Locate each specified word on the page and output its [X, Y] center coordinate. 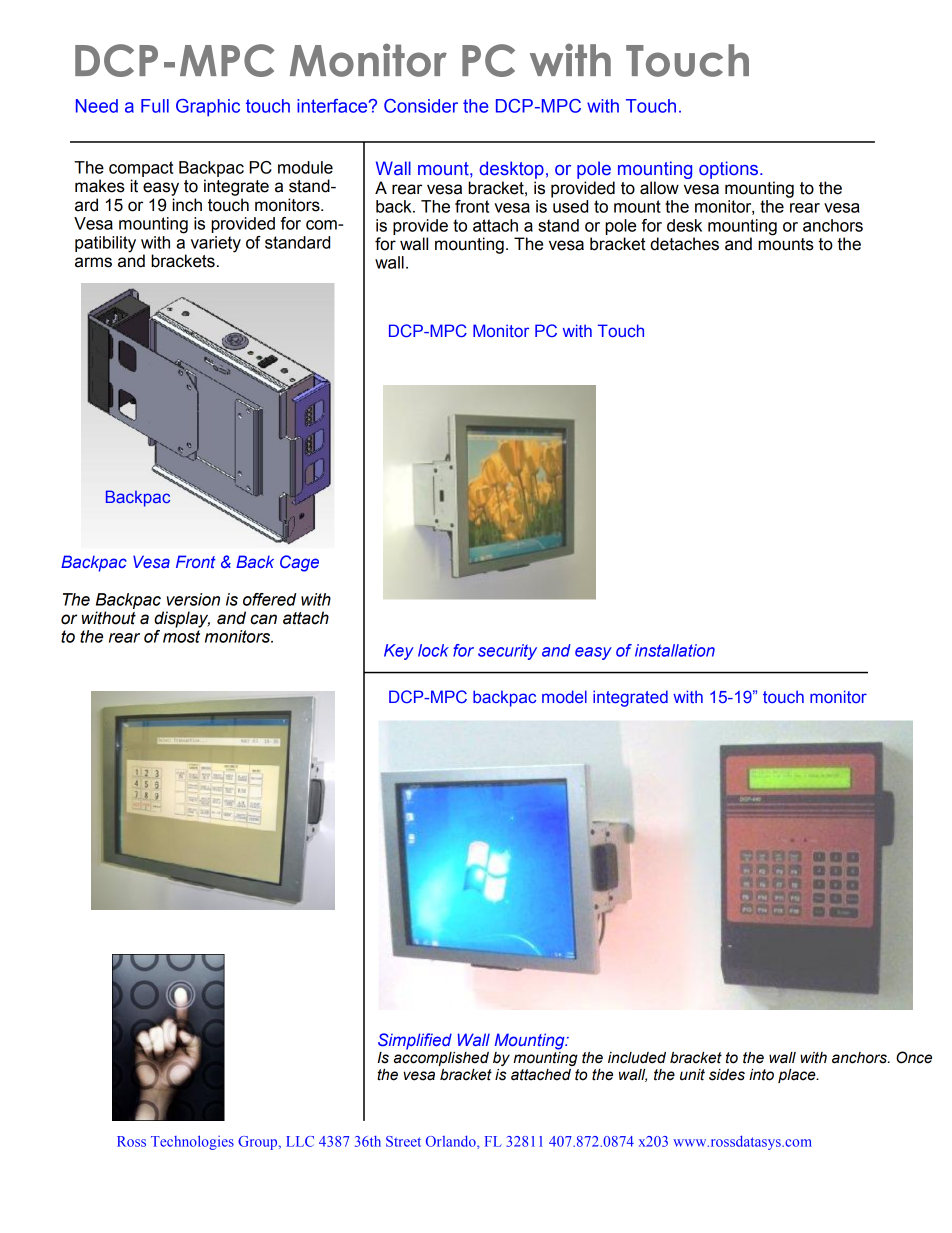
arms [93, 262]
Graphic [208, 108]
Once [914, 1057]
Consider [421, 106]
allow [659, 188]
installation [675, 650]
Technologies [192, 1142]
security [507, 652]
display [182, 619]
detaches [684, 244]
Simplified [415, 1041]
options [730, 170]
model [564, 696]
